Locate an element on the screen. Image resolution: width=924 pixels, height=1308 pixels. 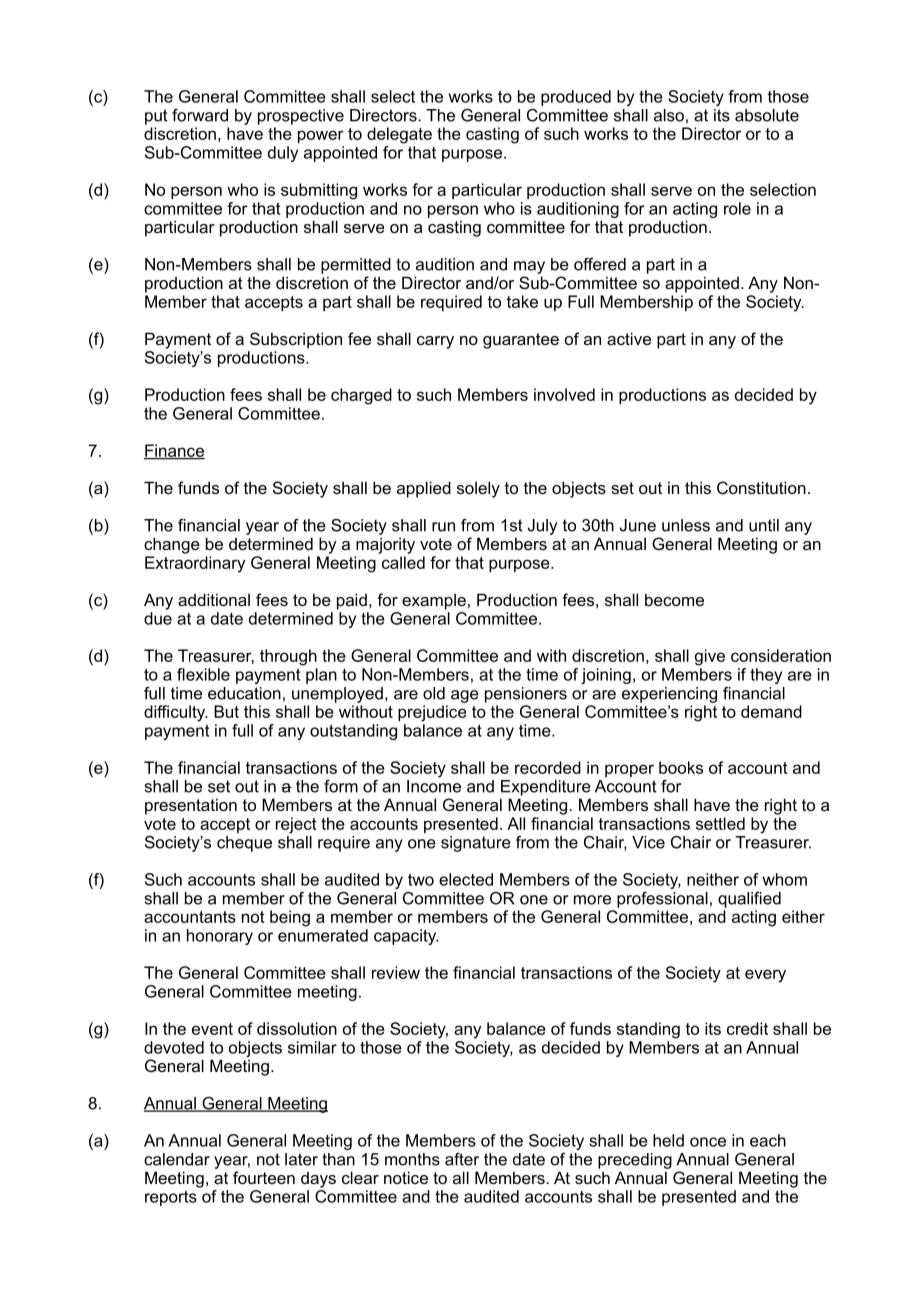
forward is located at coordinates (200, 115).
